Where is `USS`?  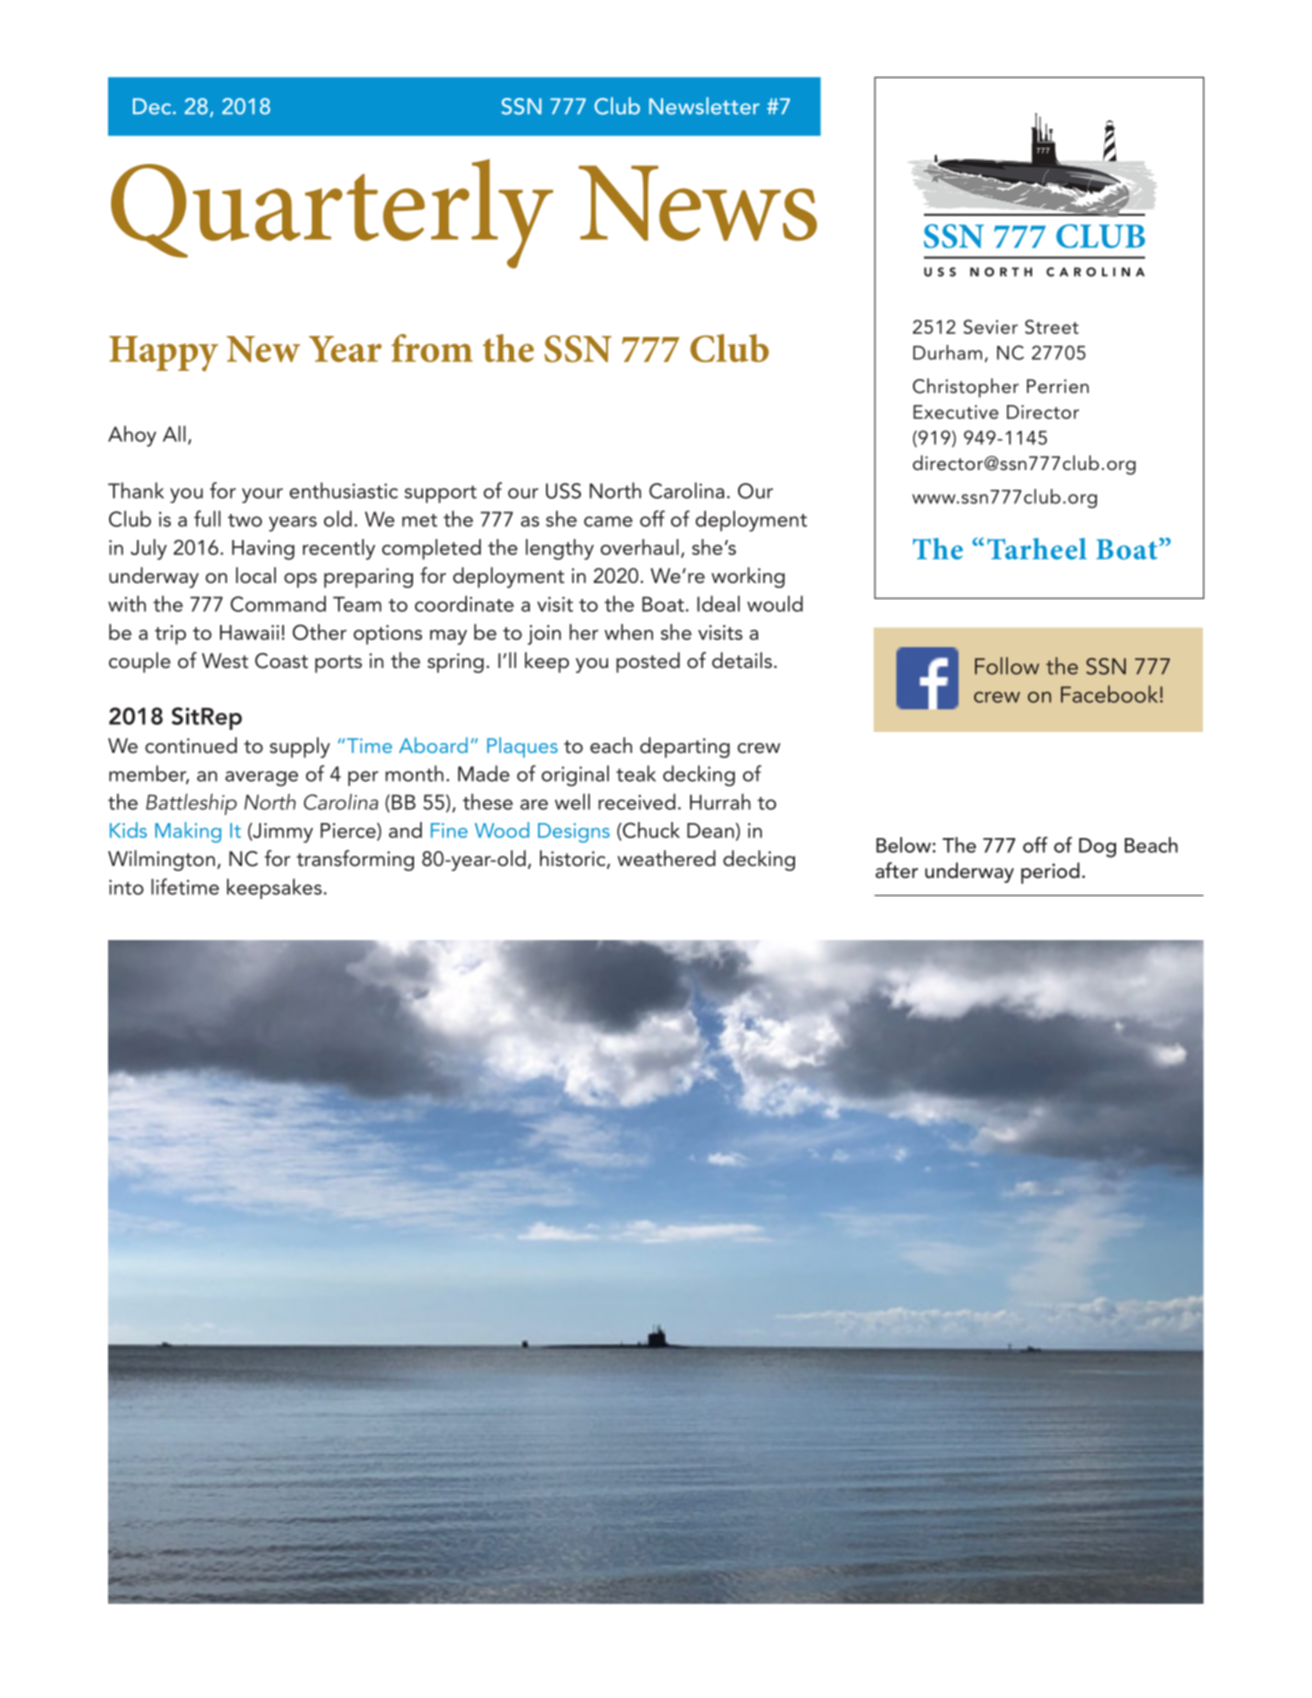 USS is located at coordinates (563, 491).
